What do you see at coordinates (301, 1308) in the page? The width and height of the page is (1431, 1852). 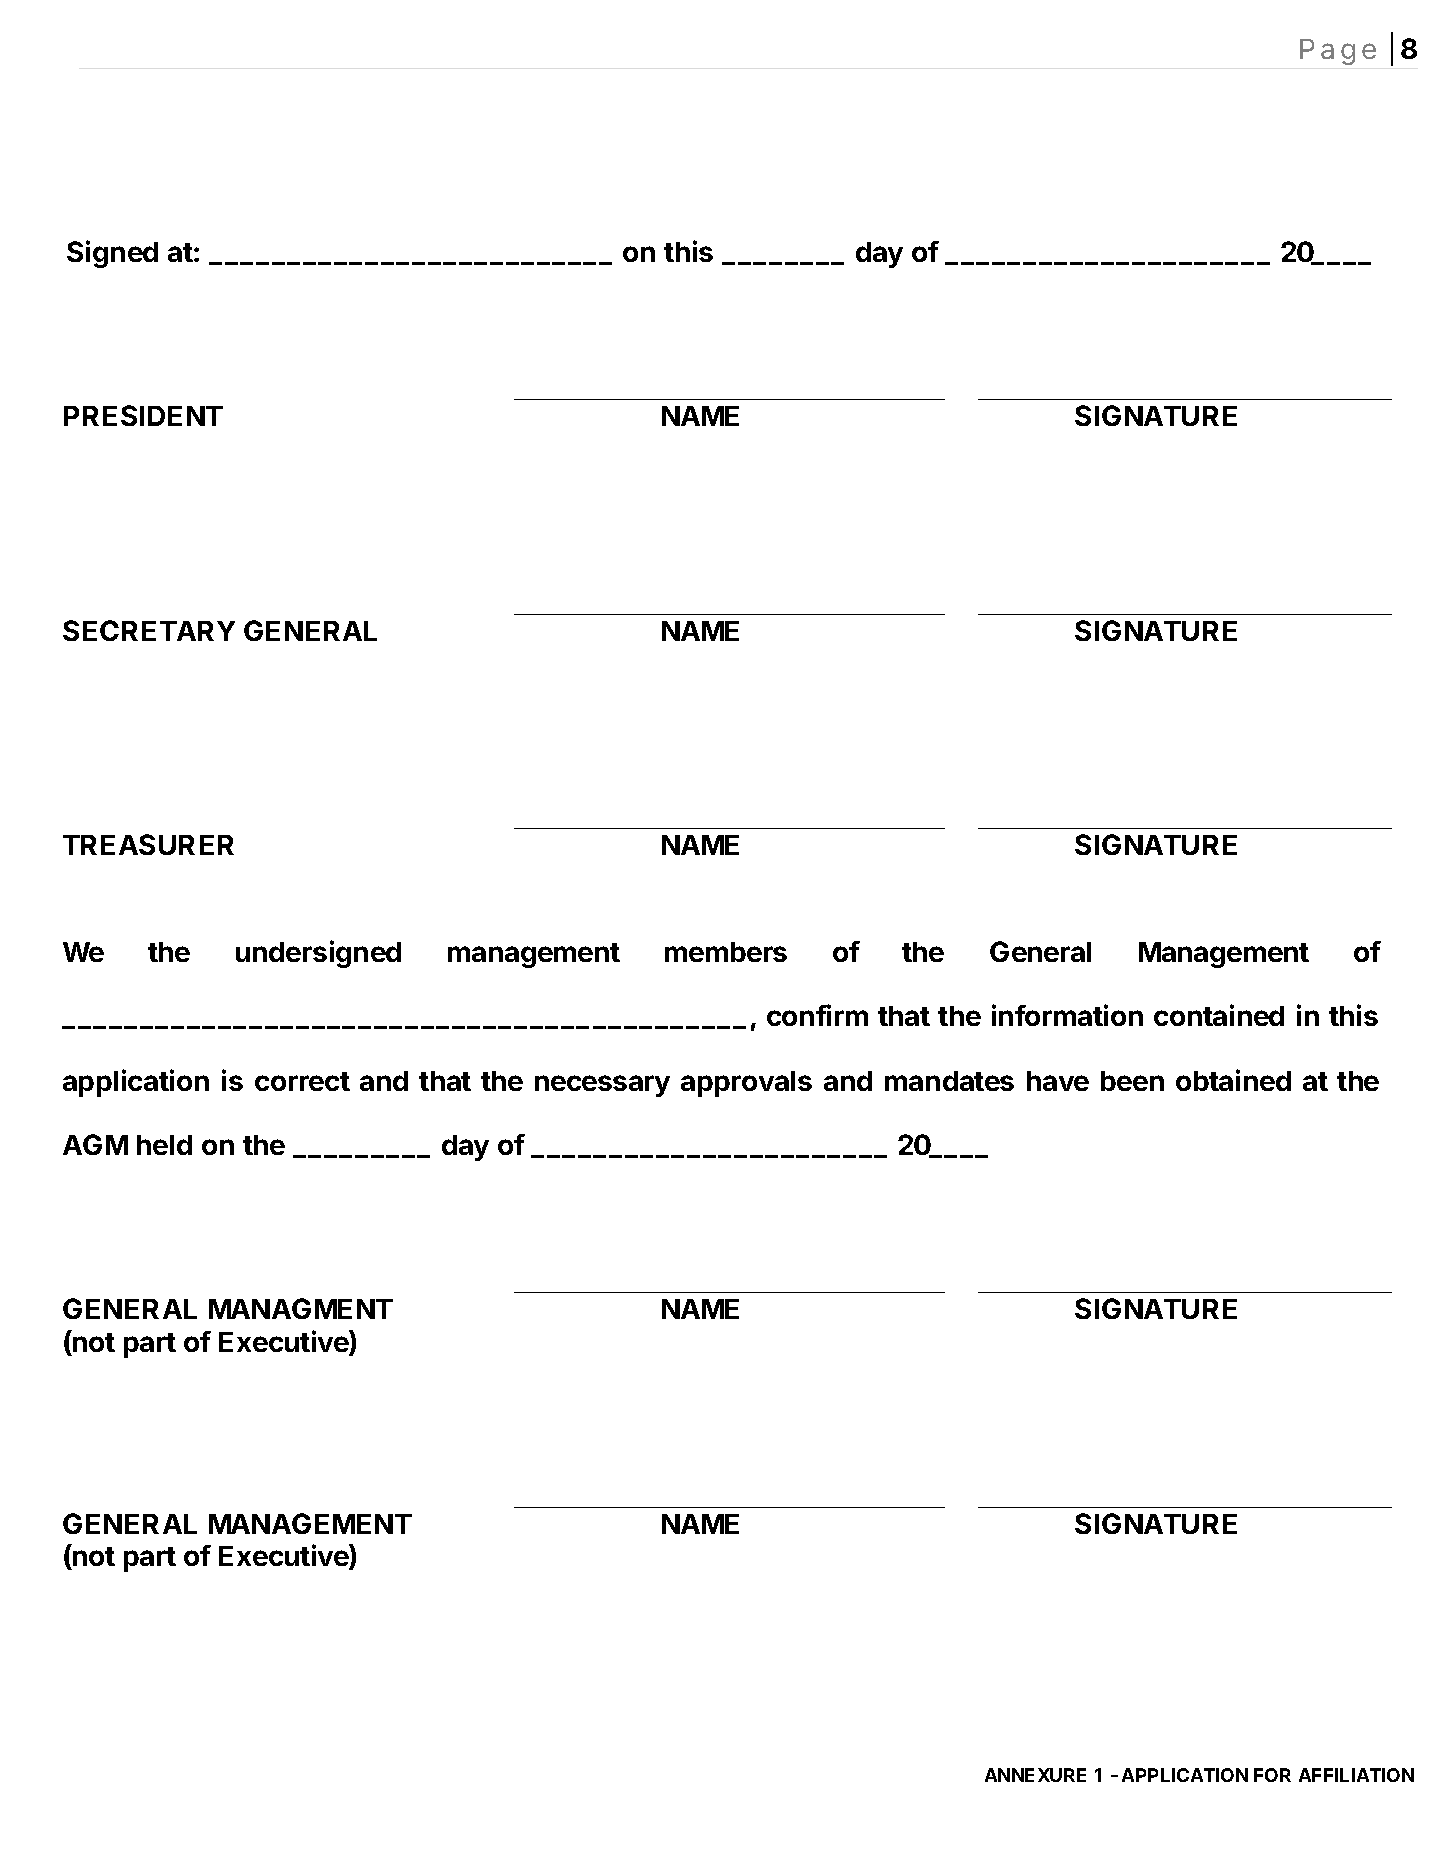 I see `MANAGMENT` at bounding box center [301, 1308].
